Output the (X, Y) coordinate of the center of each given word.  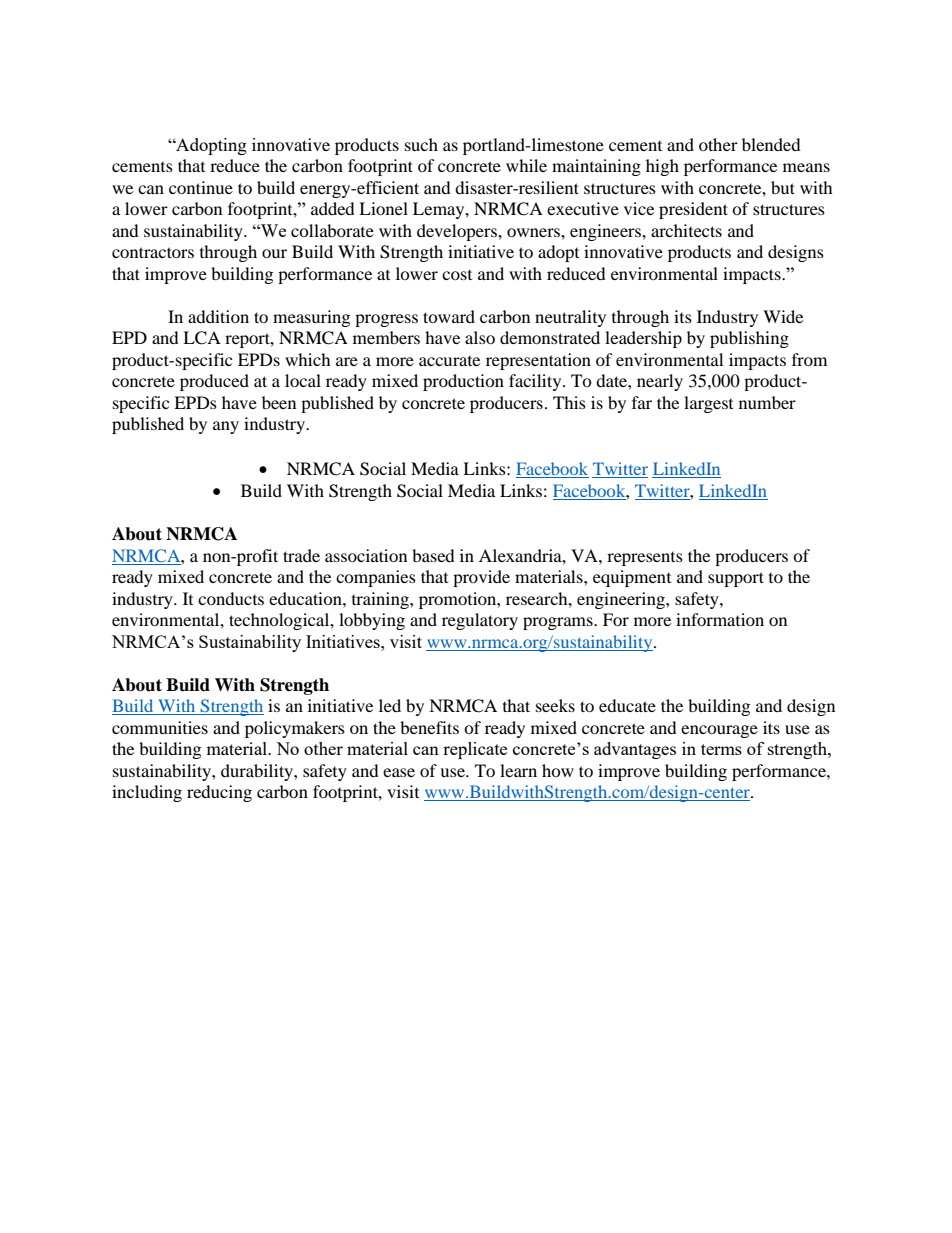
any (226, 427)
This (569, 402)
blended (771, 144)
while (526, 165)
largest (708, 404)
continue (201, 187)
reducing (219, 793)
